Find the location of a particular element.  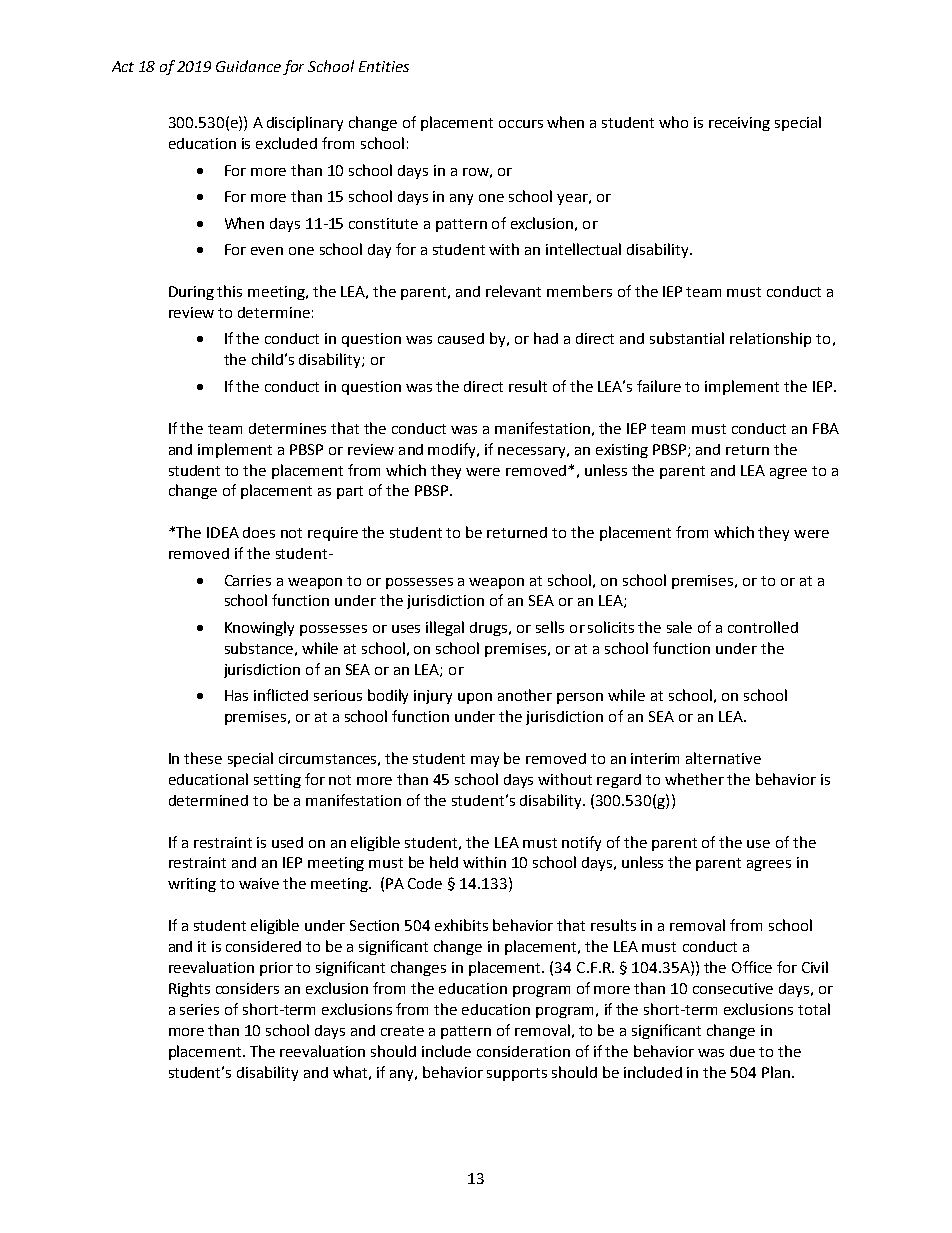

Guidance is located at coordinates (248, 66).
